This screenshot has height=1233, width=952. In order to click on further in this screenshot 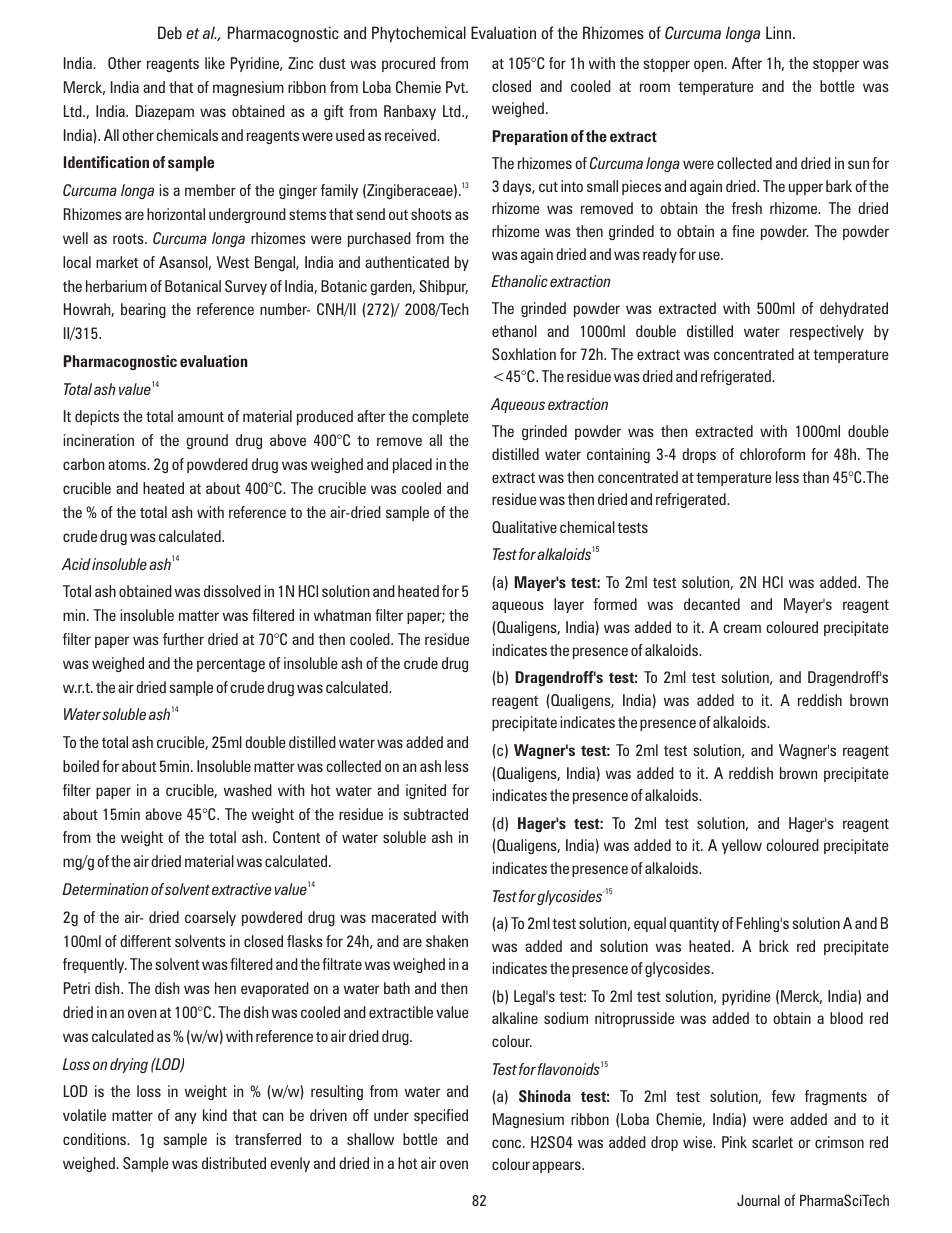, I will do `click(183, 639)`.
